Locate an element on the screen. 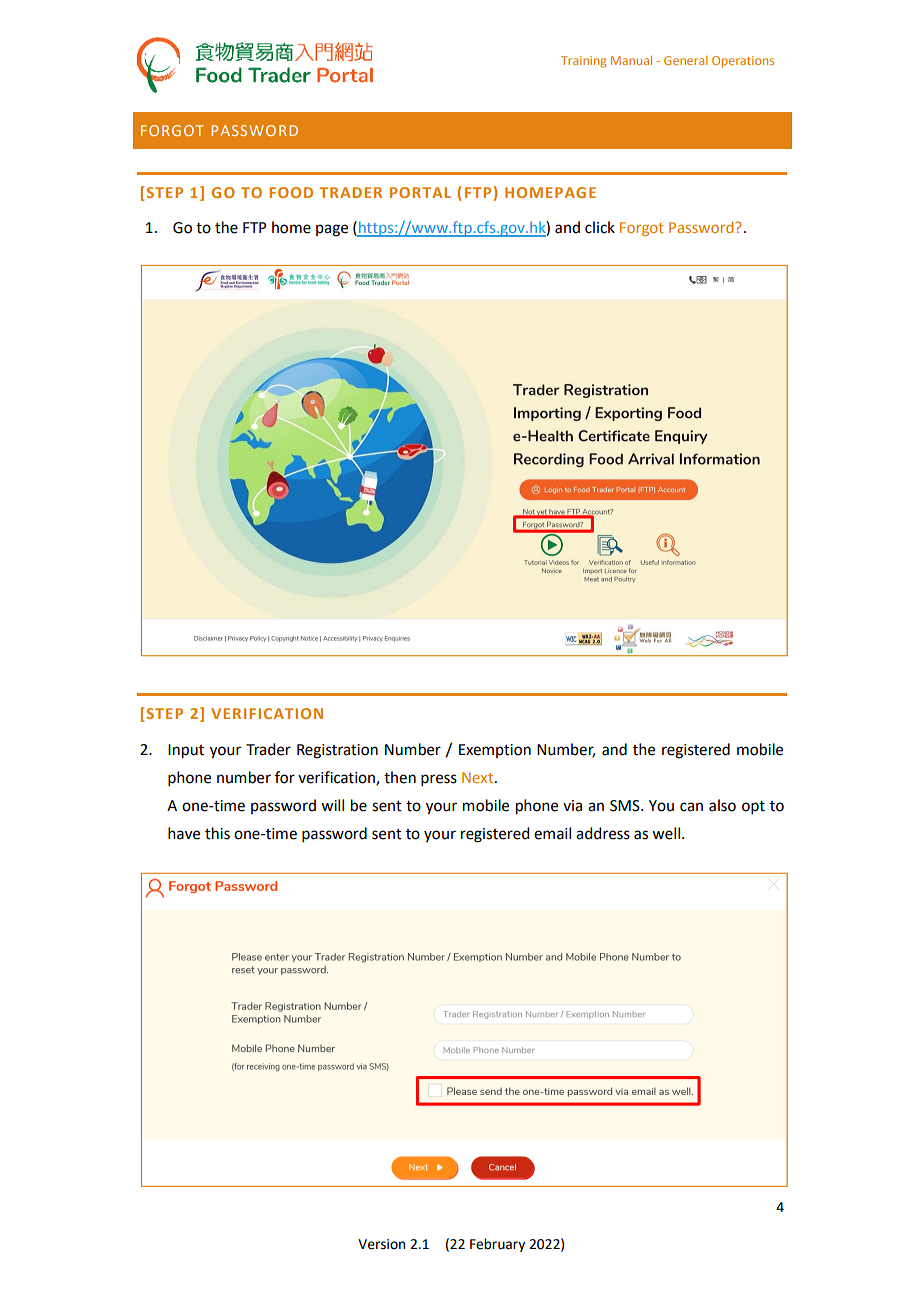 The image size is (924, 1308). Operations is located at coordinates (743, 62).
